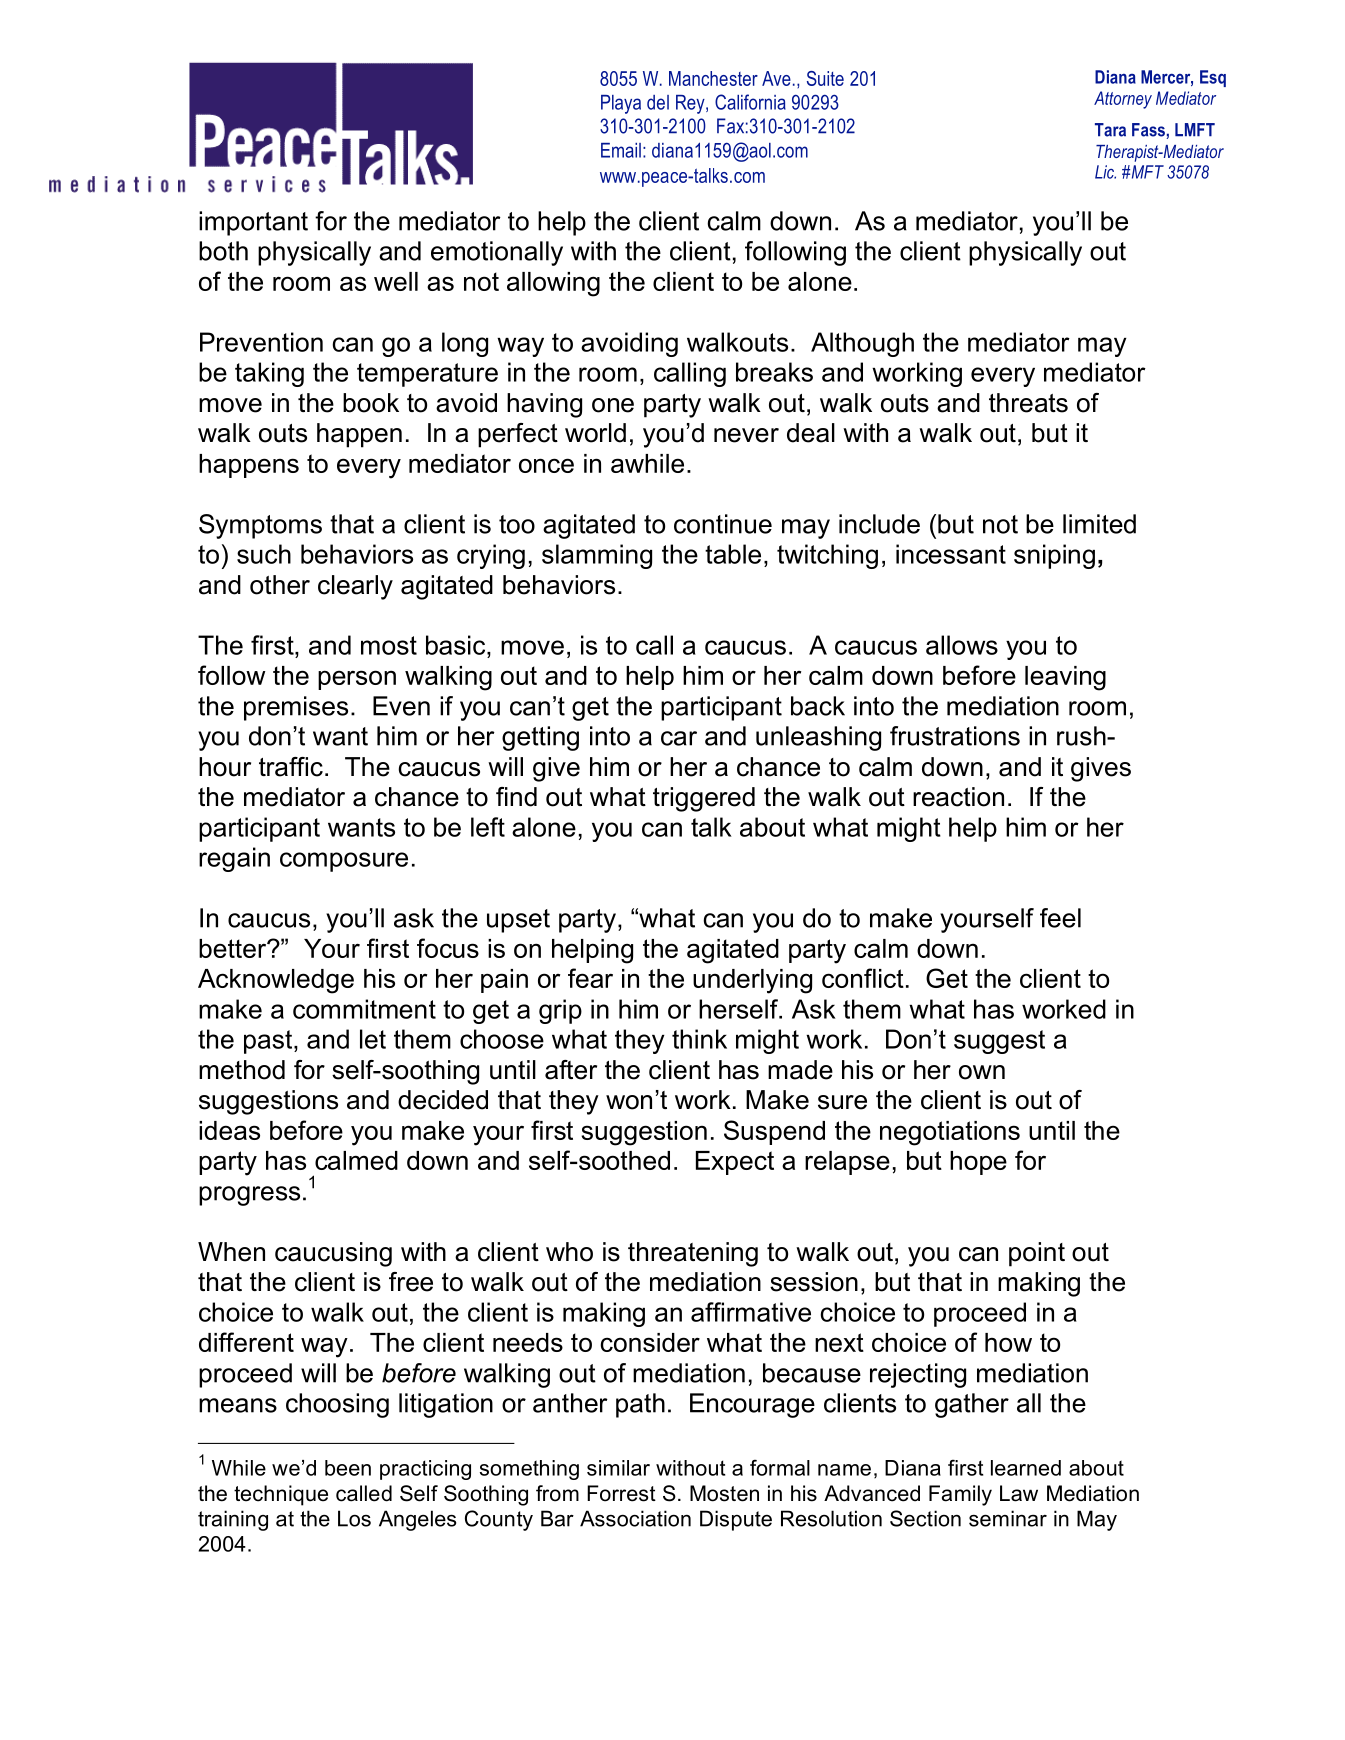 The height and width of the image is (1740, 1345). I want to click on think, so click(699, 1039).
